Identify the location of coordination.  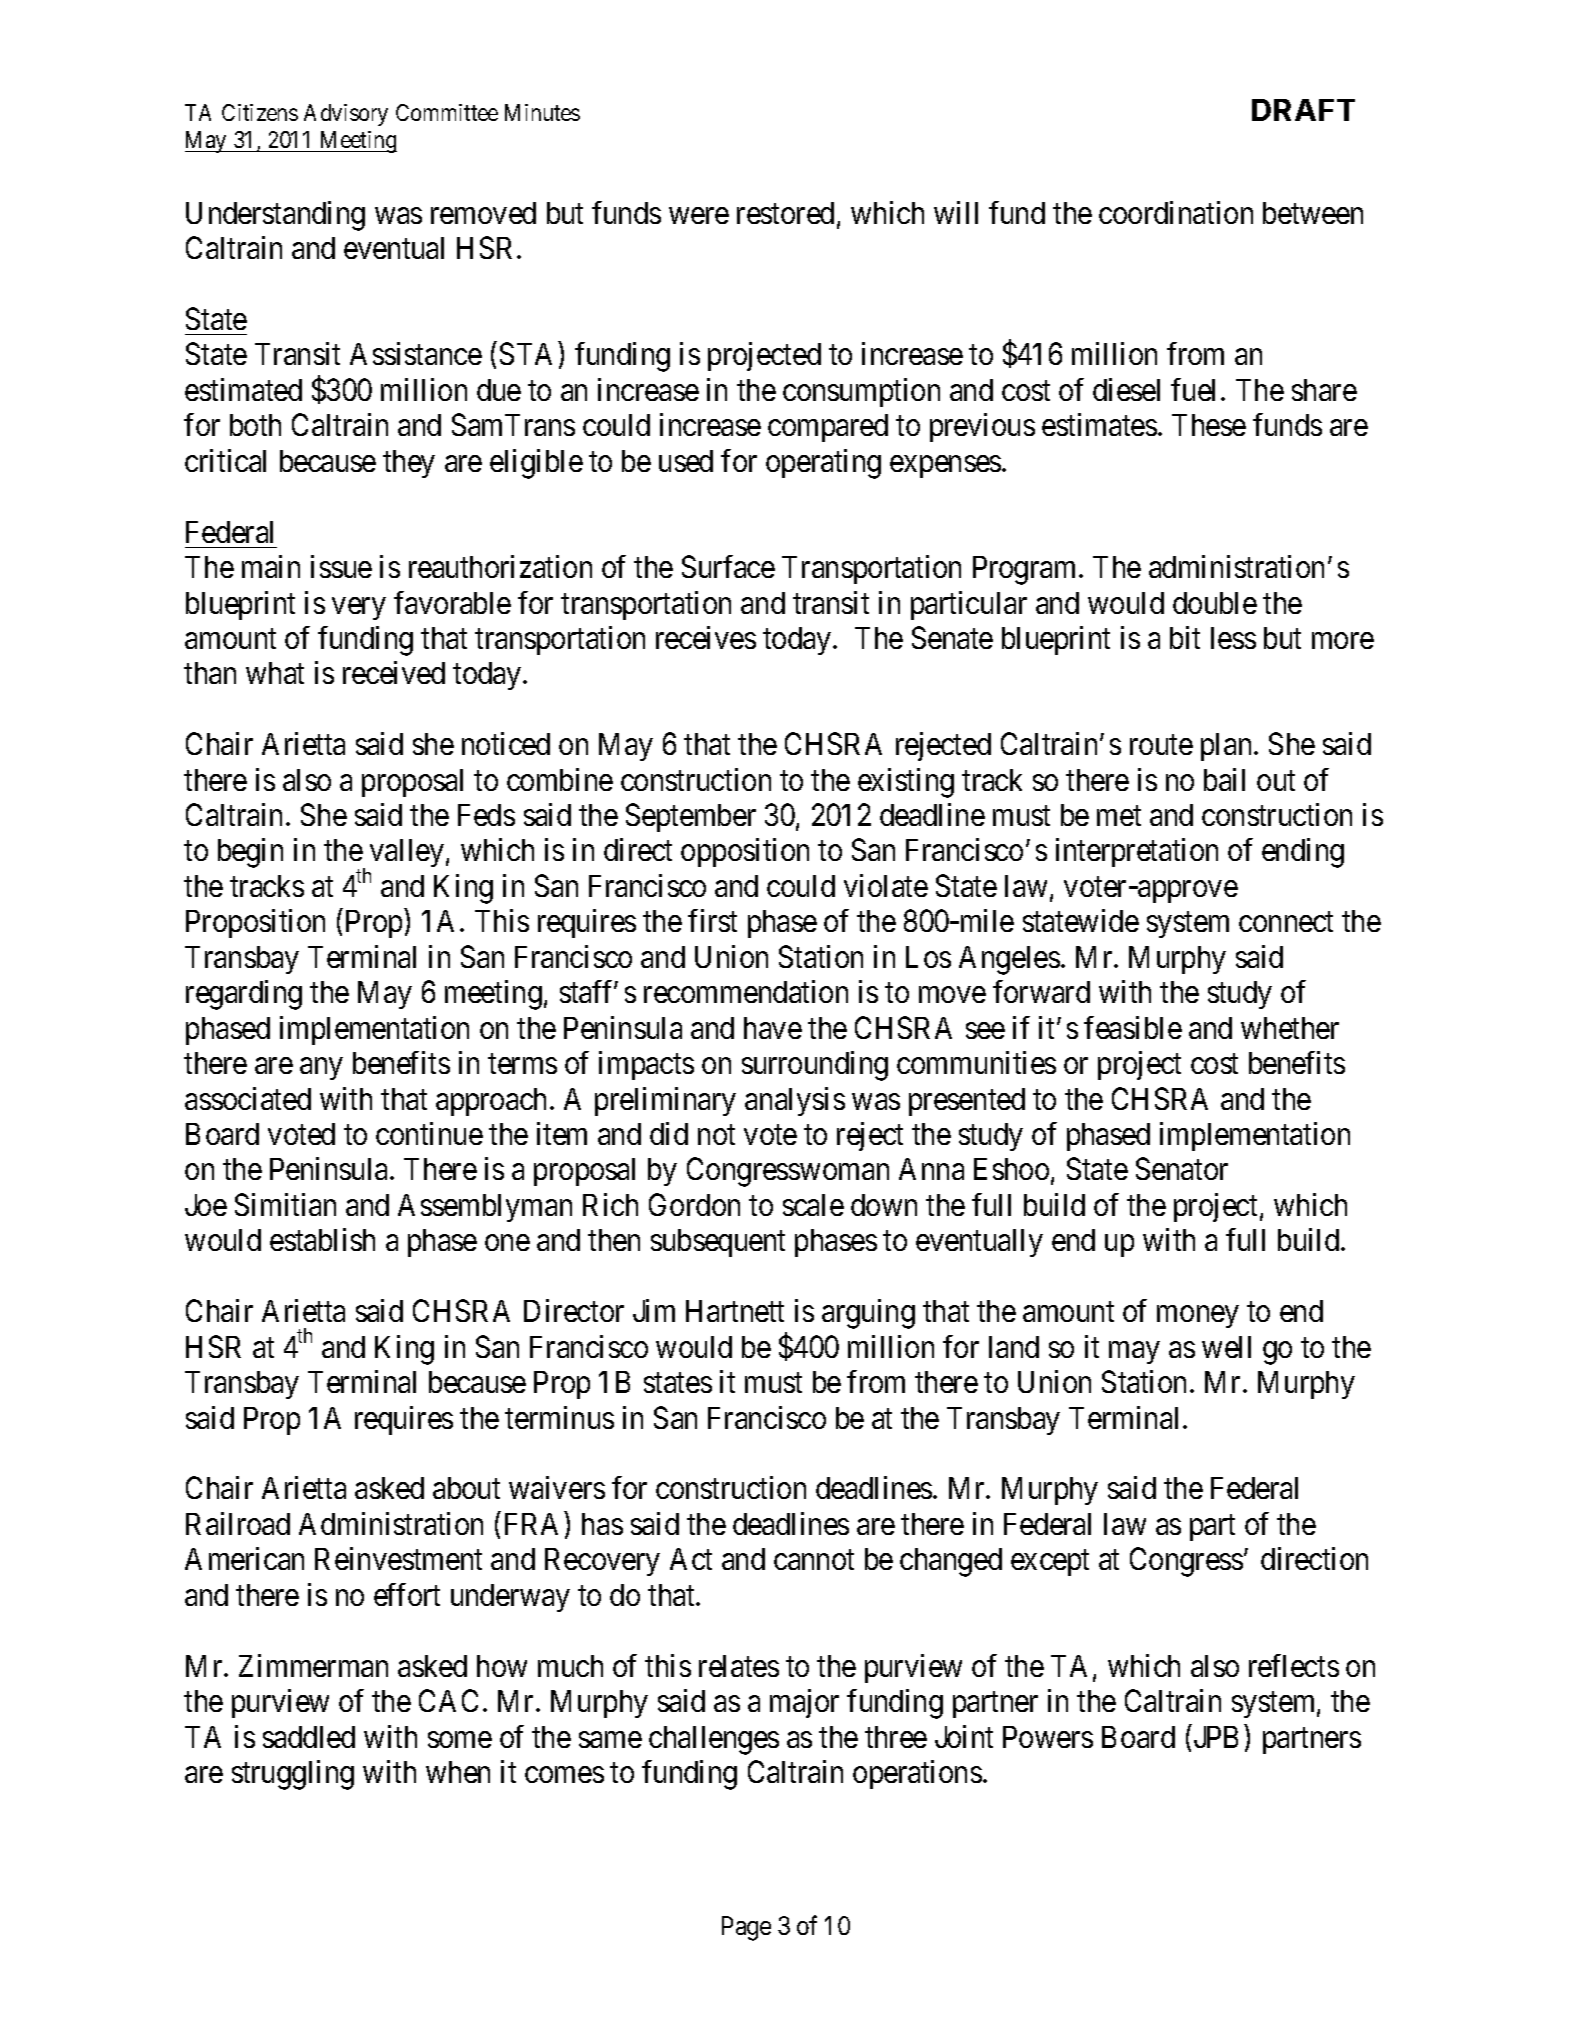
(1176, 212).
